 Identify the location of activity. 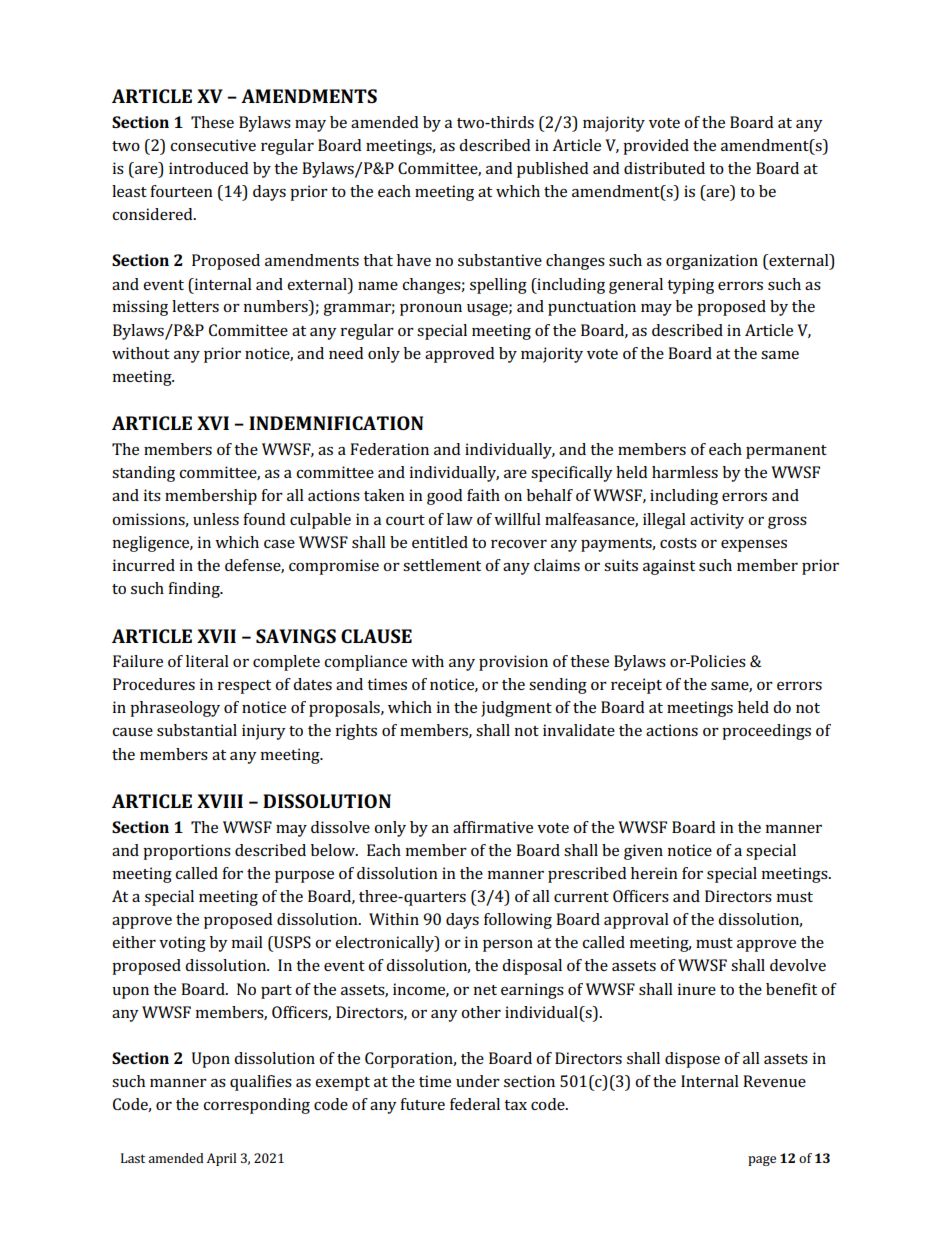
(717, 521).
